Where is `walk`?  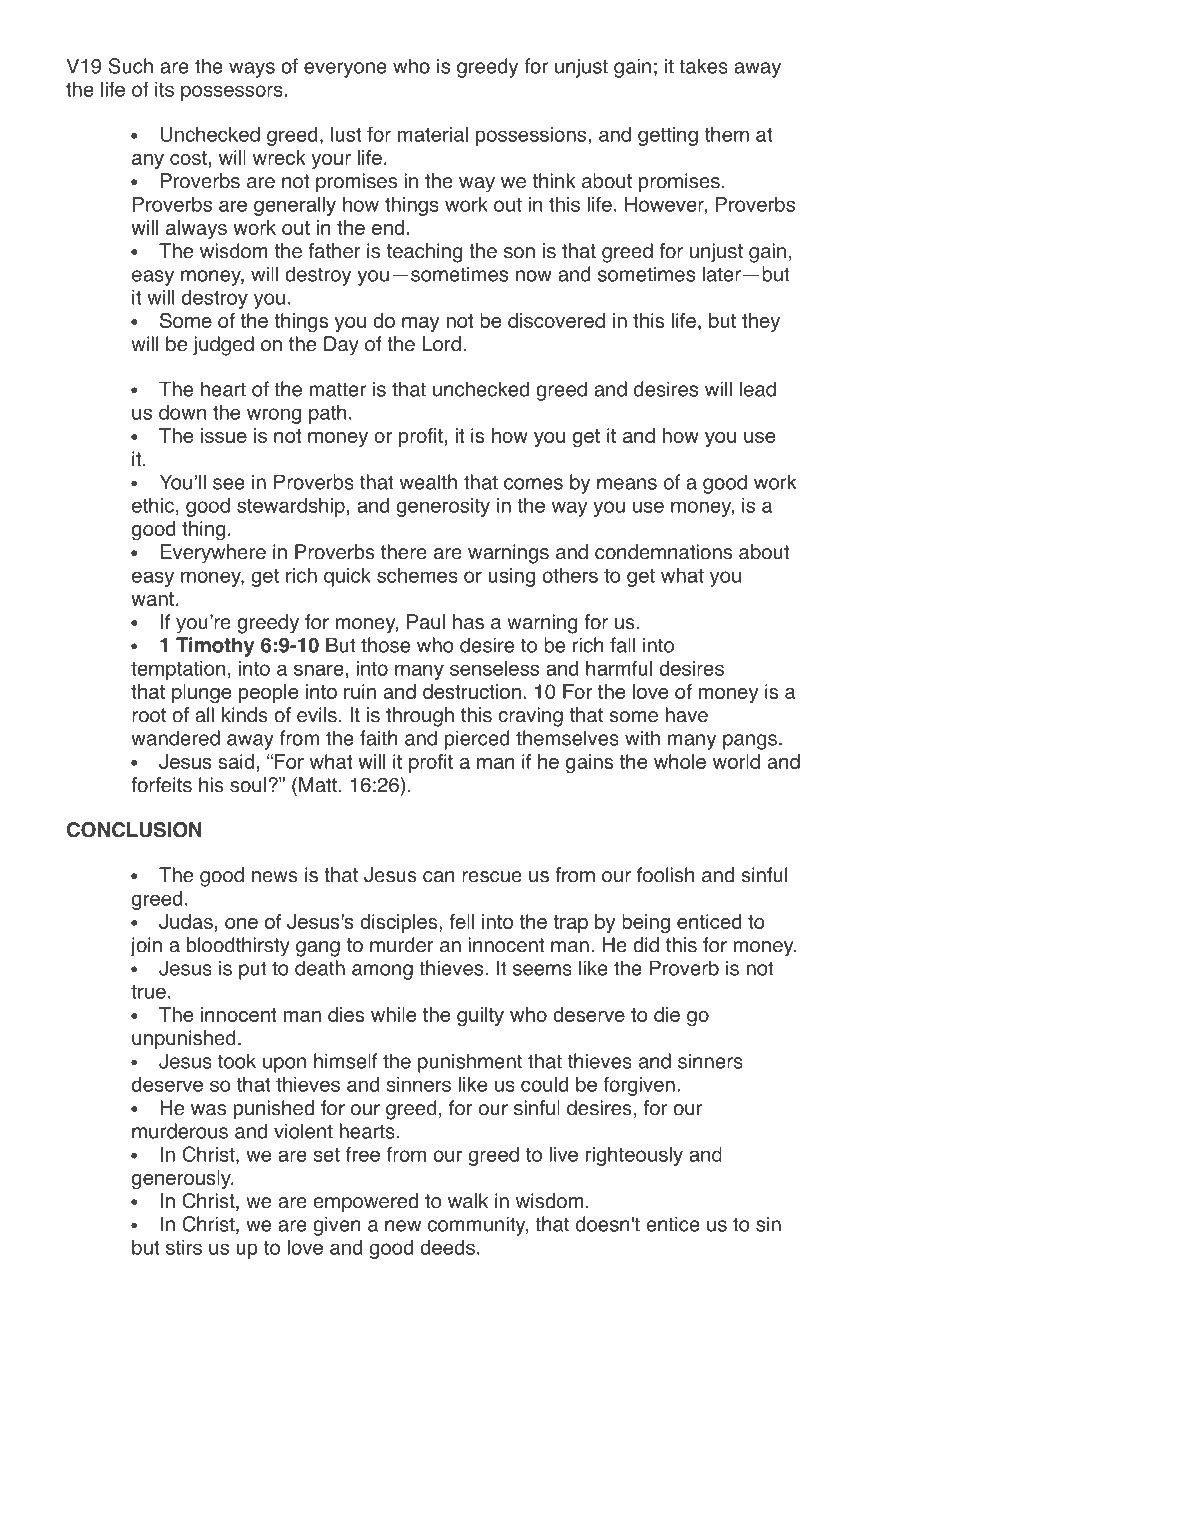
walk is located at coordinates (468, 1201).
